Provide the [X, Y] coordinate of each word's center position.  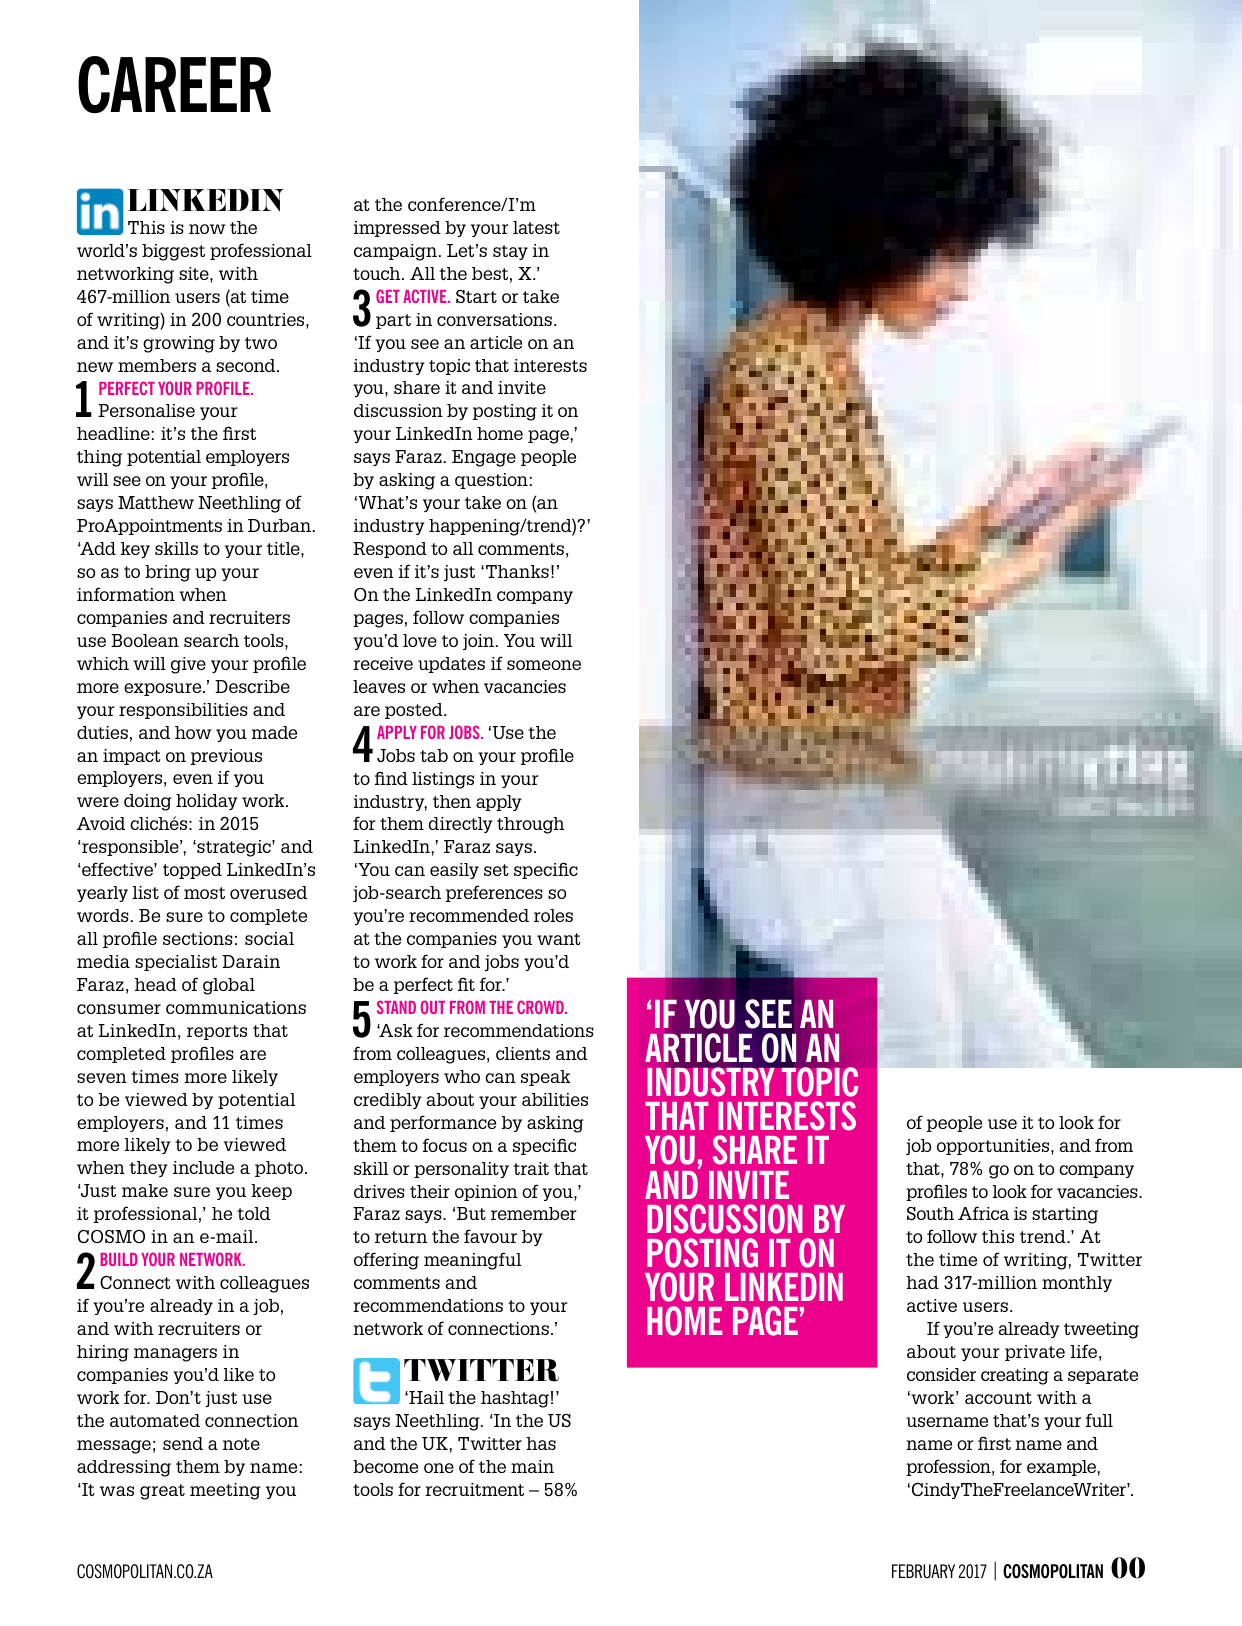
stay [510, 252]
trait [531, 1168]
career [174, 84]
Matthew [156, 502]
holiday [207, 802]
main [532, 1466]
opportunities [994, 1147]
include [203, 1167]
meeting [225, 1491]
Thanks [517, 571]
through [531, 825]
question [491, 481]
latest [536, 227]
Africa [983, 1213]
